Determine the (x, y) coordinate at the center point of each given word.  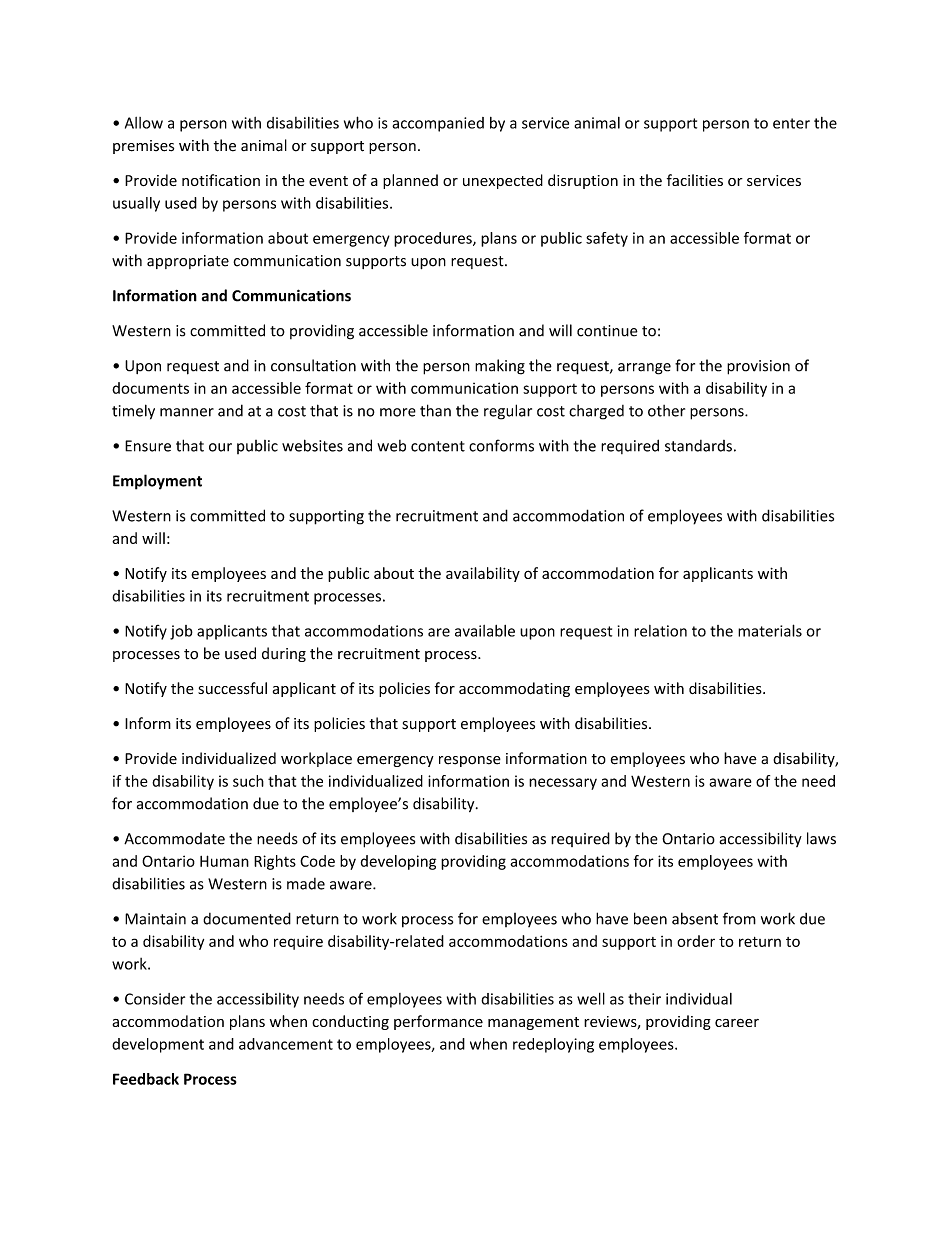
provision (758, 367)
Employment (157, 482)
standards (698, 446)
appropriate (188, 262)
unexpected (503, 181)
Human (224, 861)
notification (221, 180)
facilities (695, 180)
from (739, 918)
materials (770, 630)
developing (398, 862)
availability (483, 574)
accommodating (514, 689)
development (158, 1045)
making (500, 367)
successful (232, 688)
